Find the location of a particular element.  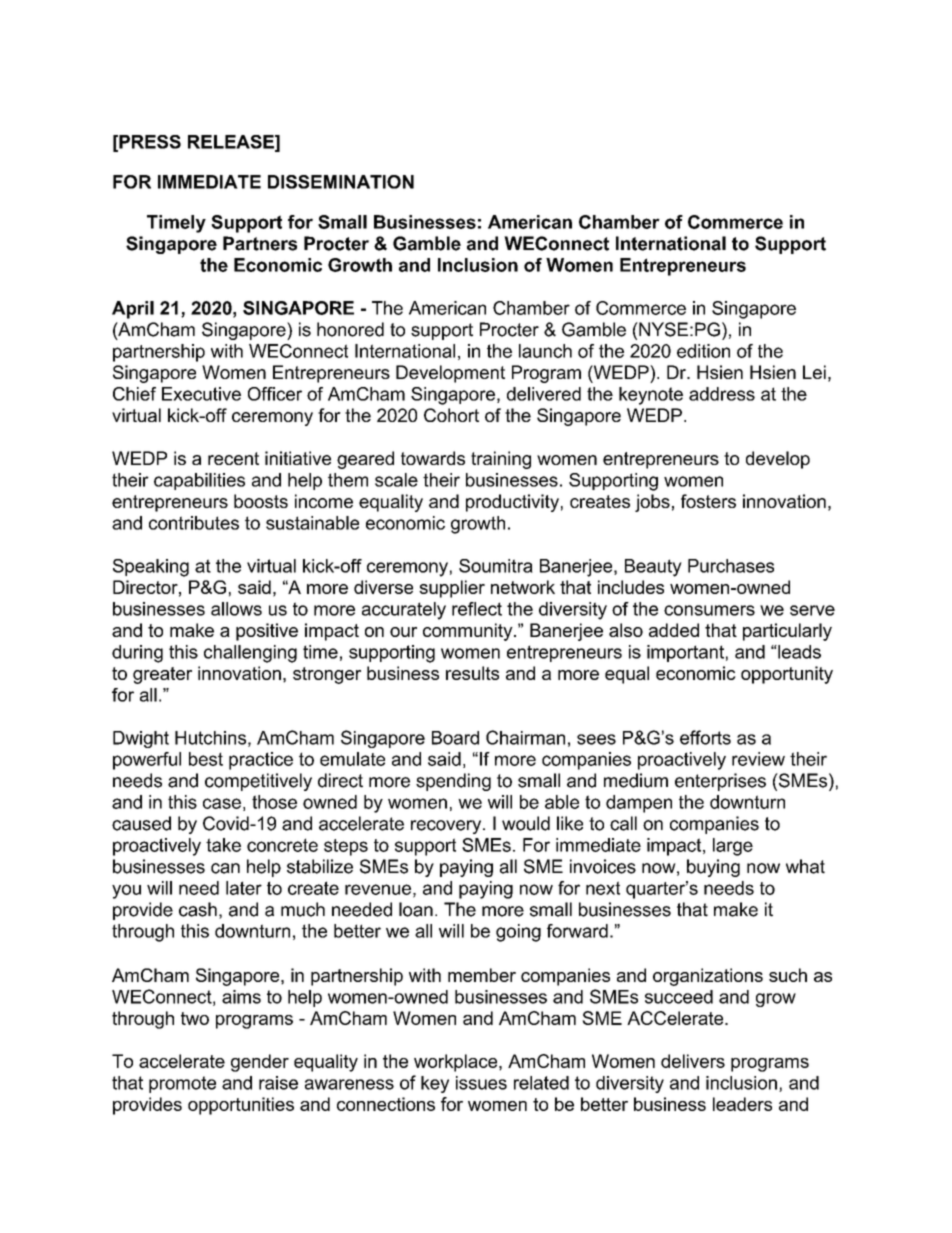

spending is located at coordinates (453, 782).
